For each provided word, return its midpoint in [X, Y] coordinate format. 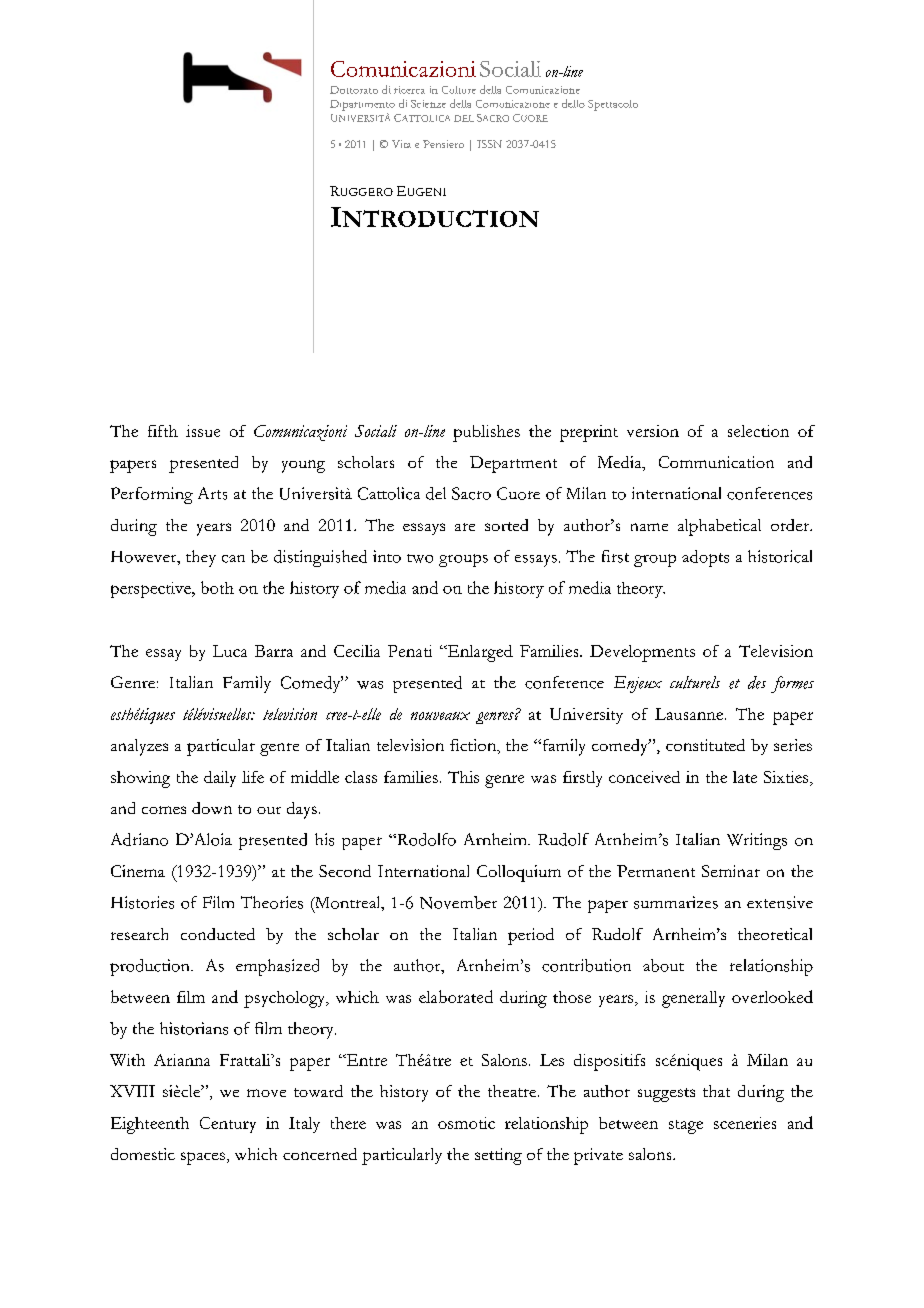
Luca [230, 651]
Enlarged [479, 653]
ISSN [489, 144]
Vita [401, 144]
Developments [642, 653]
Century [228, 1125]
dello [573, 103]
